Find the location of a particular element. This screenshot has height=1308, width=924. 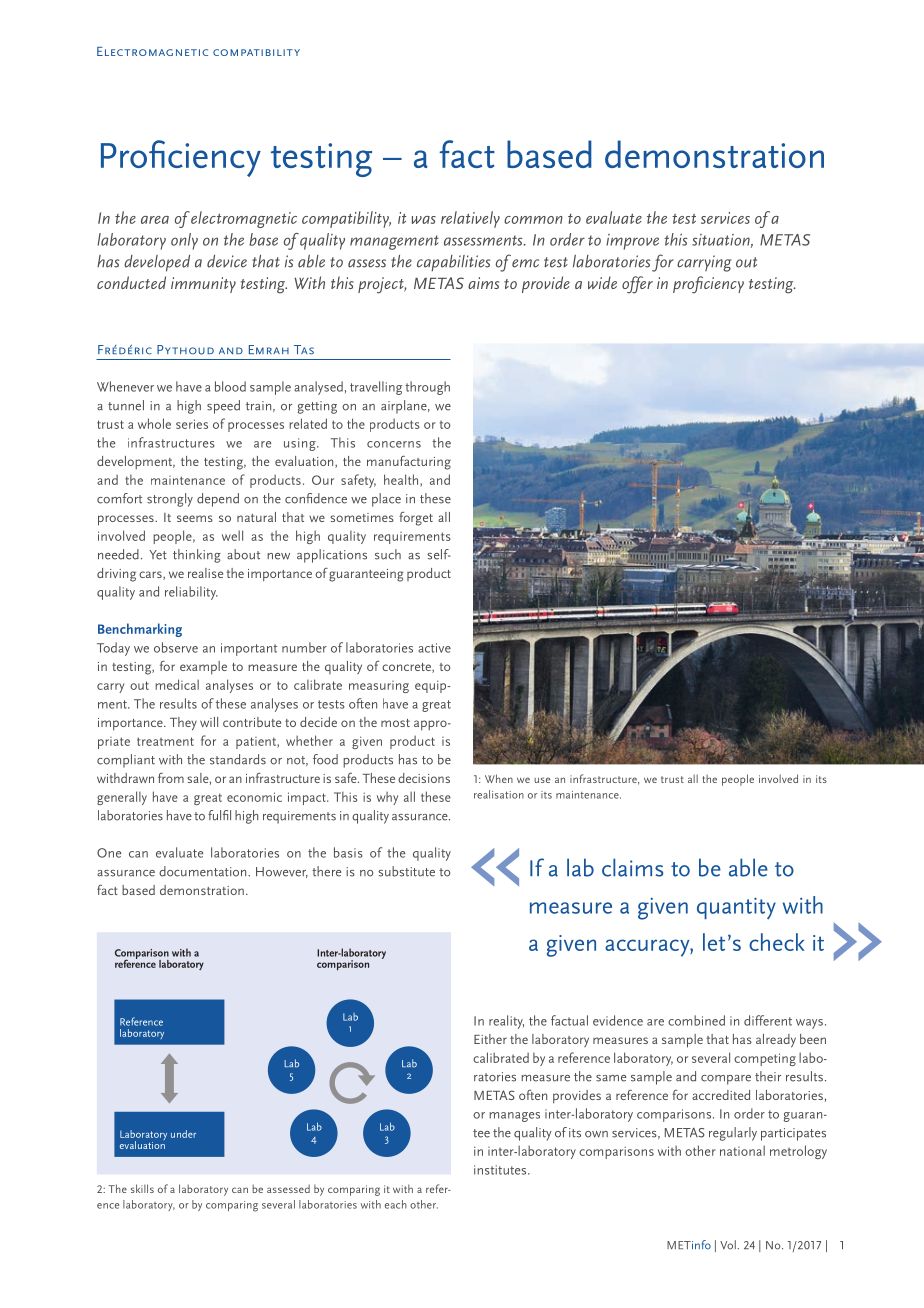

active is located at coordinates (434, 648).
